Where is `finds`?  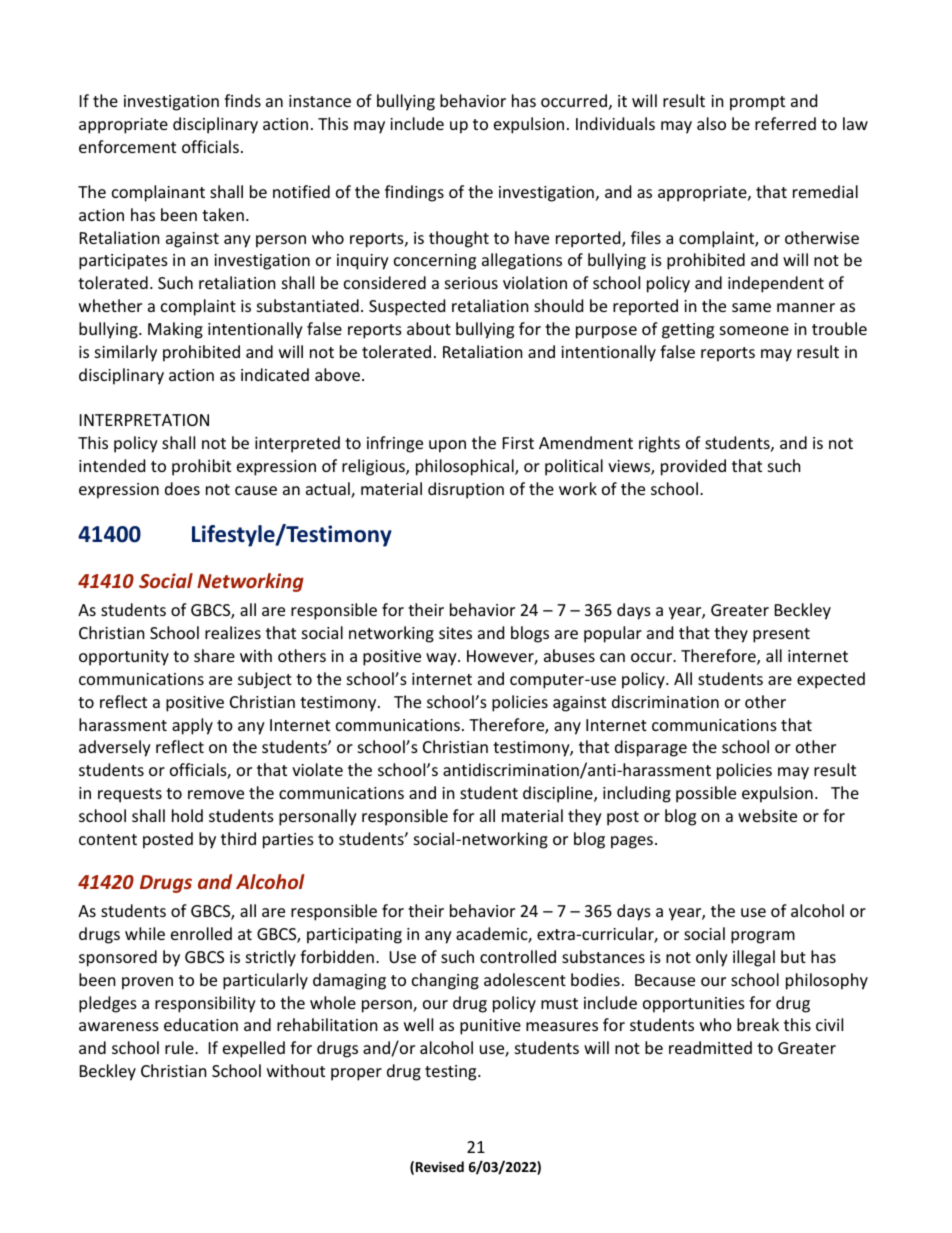
finds is located at coordinates (242, 100).
